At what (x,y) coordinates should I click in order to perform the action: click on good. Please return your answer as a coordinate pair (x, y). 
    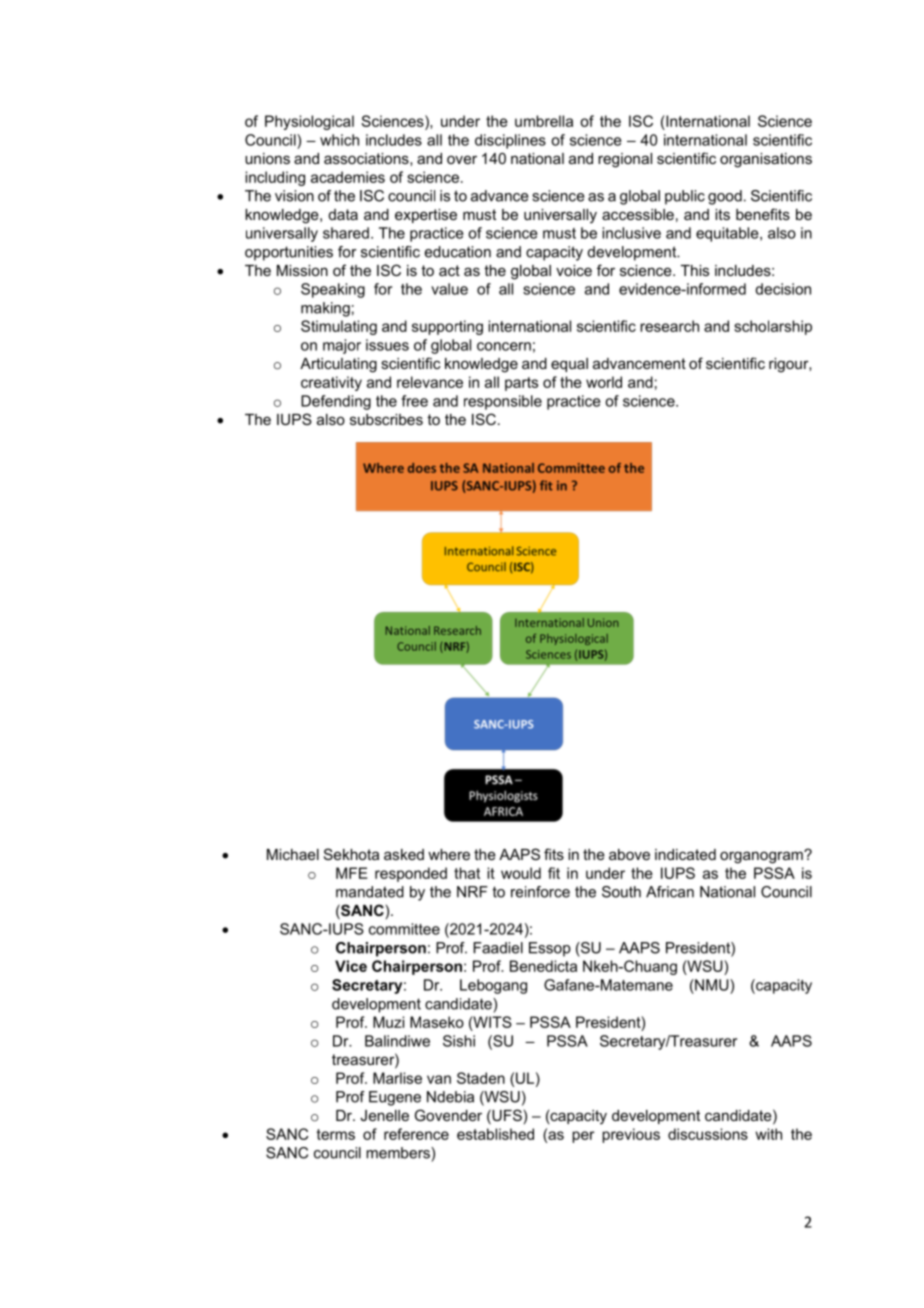
    Looking at the image, I should click on (725, 197).
